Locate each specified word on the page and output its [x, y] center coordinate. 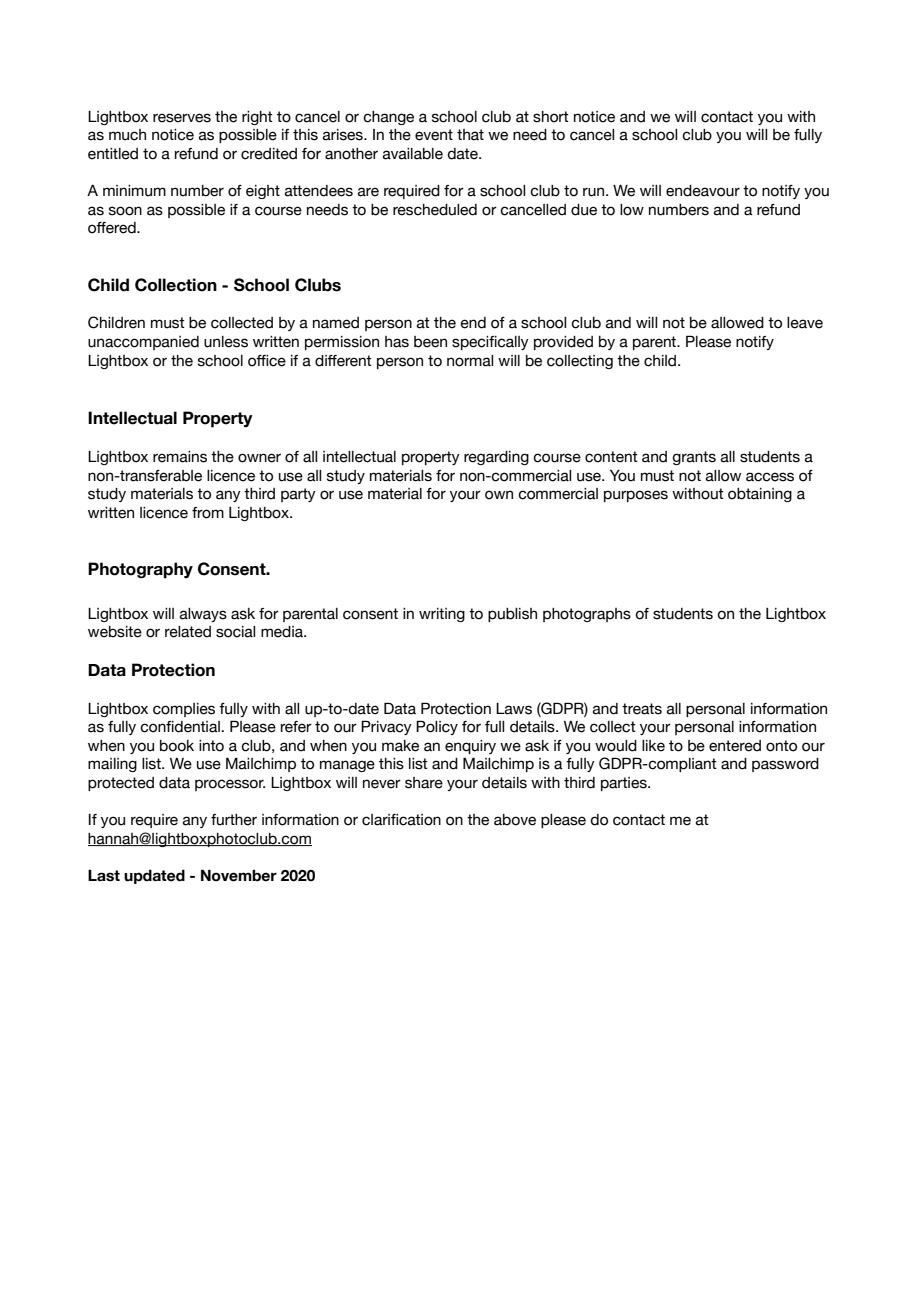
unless [226, 342]
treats [642, 709]
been [430, 342]
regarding [496, 458]
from [208, 513]
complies [184, 710]
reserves [182, 118]
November [239, 875]
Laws [514, 709]
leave [805, 323]
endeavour [703, 191]
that [470, 135]
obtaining [760, 495]
